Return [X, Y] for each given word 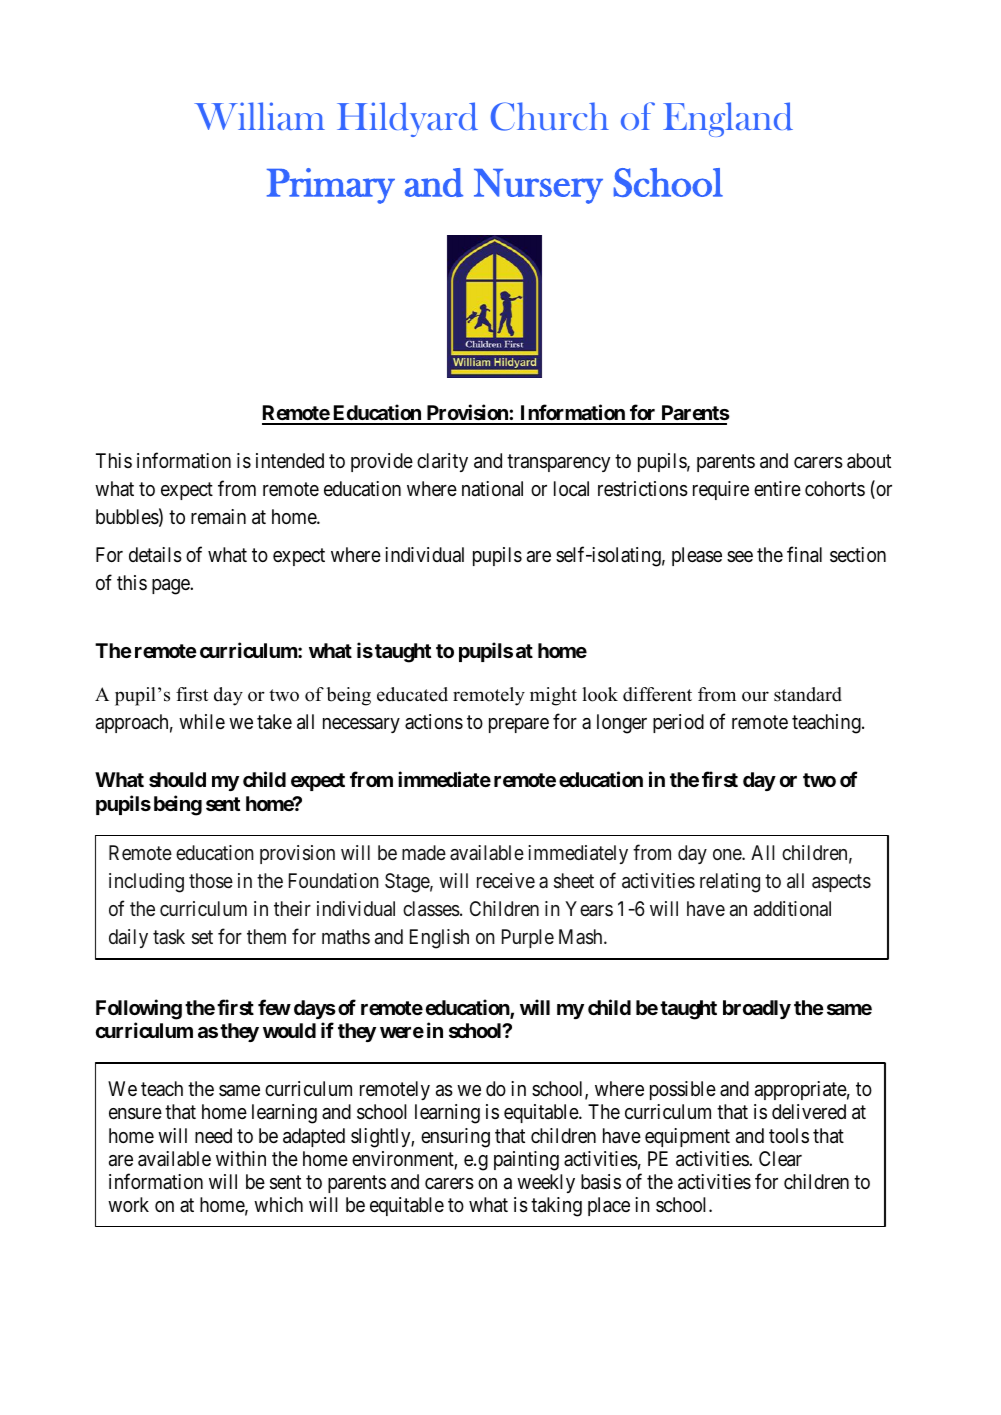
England [728, 119]
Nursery [538, 186]
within [241, 1158]
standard [808, 694]
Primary [331, 186]
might [553, 696]
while [202, 721]
